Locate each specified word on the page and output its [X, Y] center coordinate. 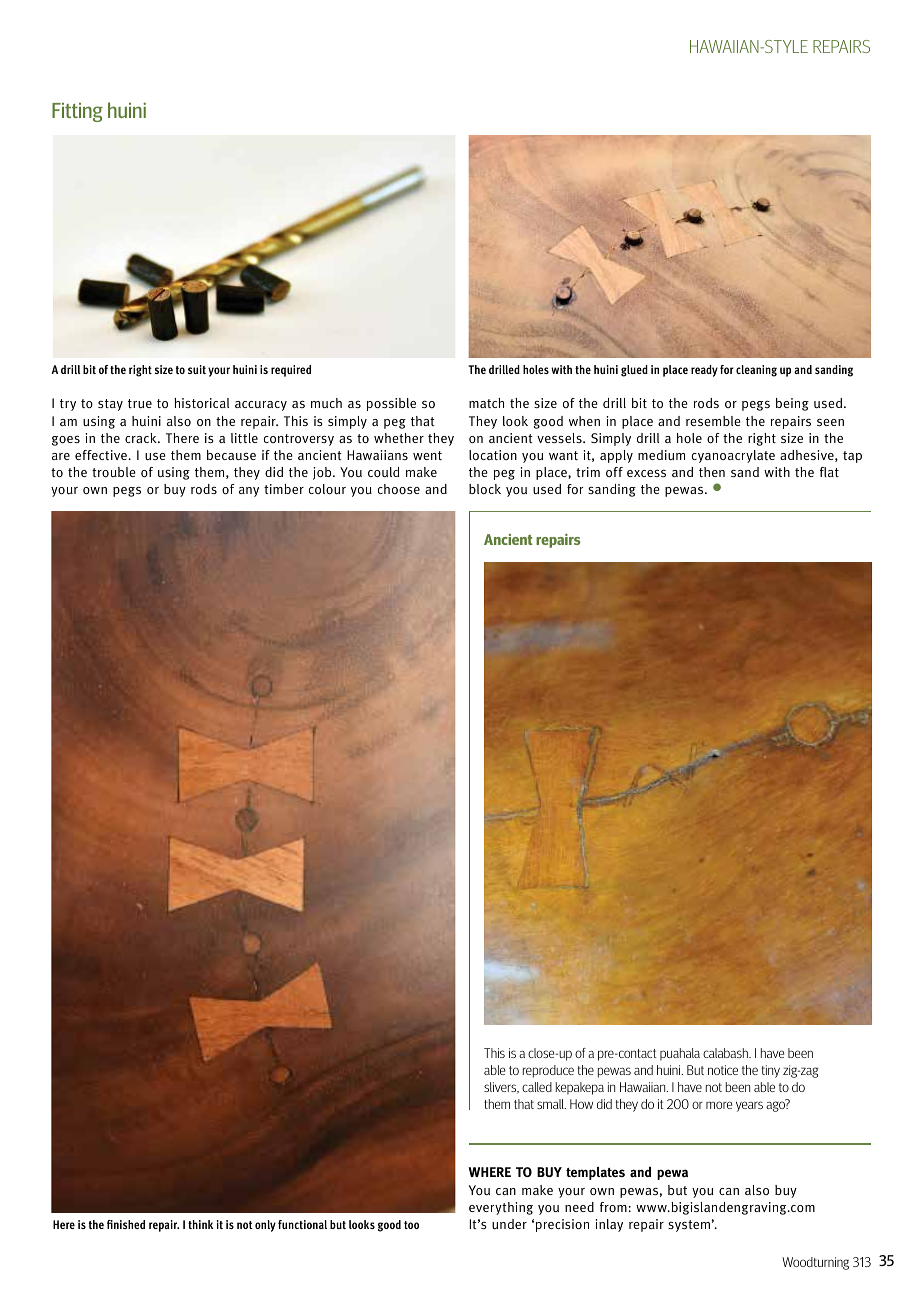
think [200, 1224]
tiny [770, 1071]
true [140, 403]
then [712, 472]
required [291, 371]
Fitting [77, 112]
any [249, 492]
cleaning [756, 371]
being [792, 404]
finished [126, 1224]
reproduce [548, 1071]
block [485, 489]
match [486, 403]
